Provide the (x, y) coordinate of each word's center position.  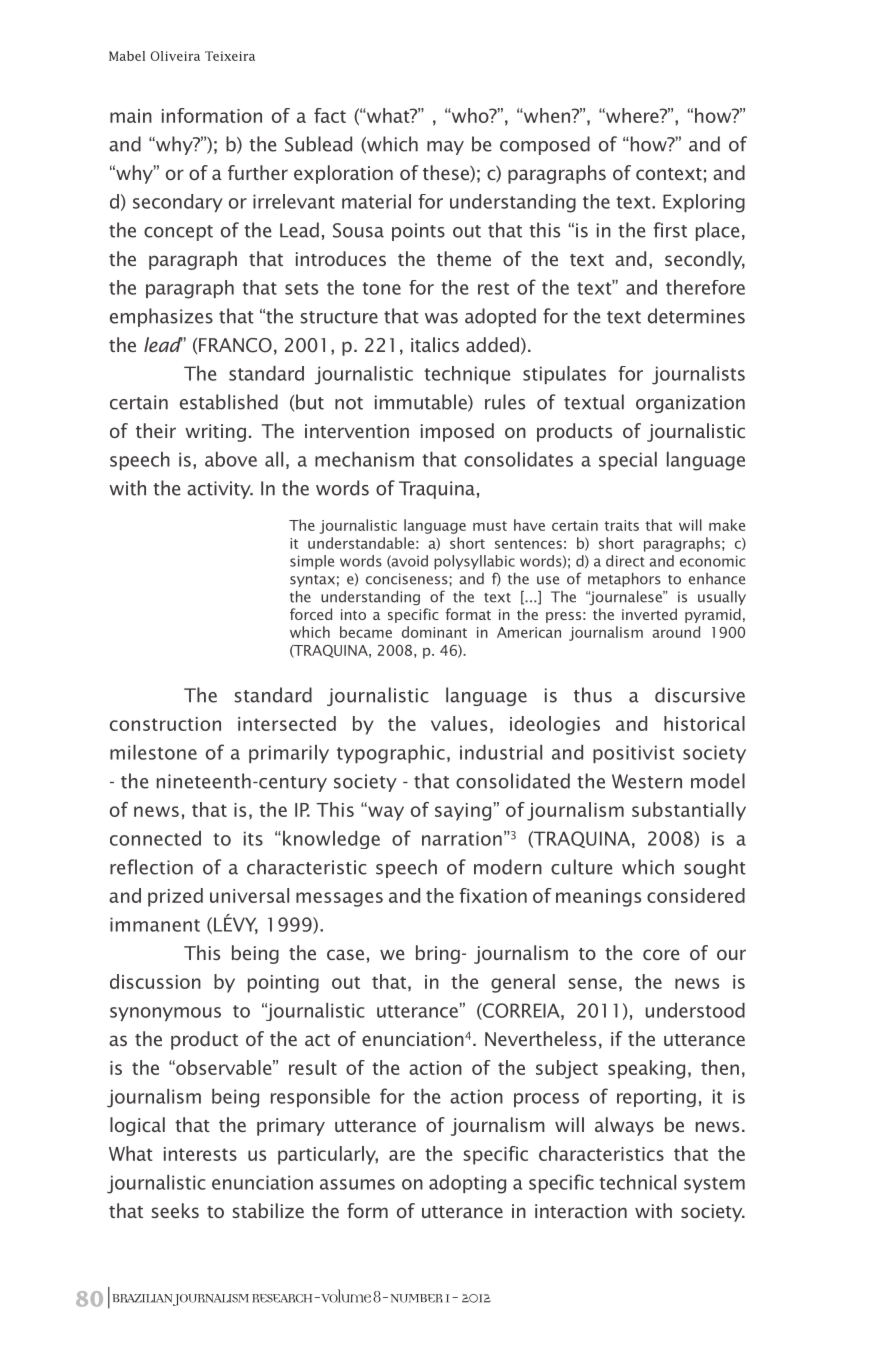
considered (696, 895)
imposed (457, 432)
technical (637, 1182)
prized (175, 897)
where (632, 115)
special (628, 461)
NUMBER (417, 1298)
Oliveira (175, 56)
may (445, 148)
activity (220, 490)
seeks (175, 1210)
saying (463, 812)
